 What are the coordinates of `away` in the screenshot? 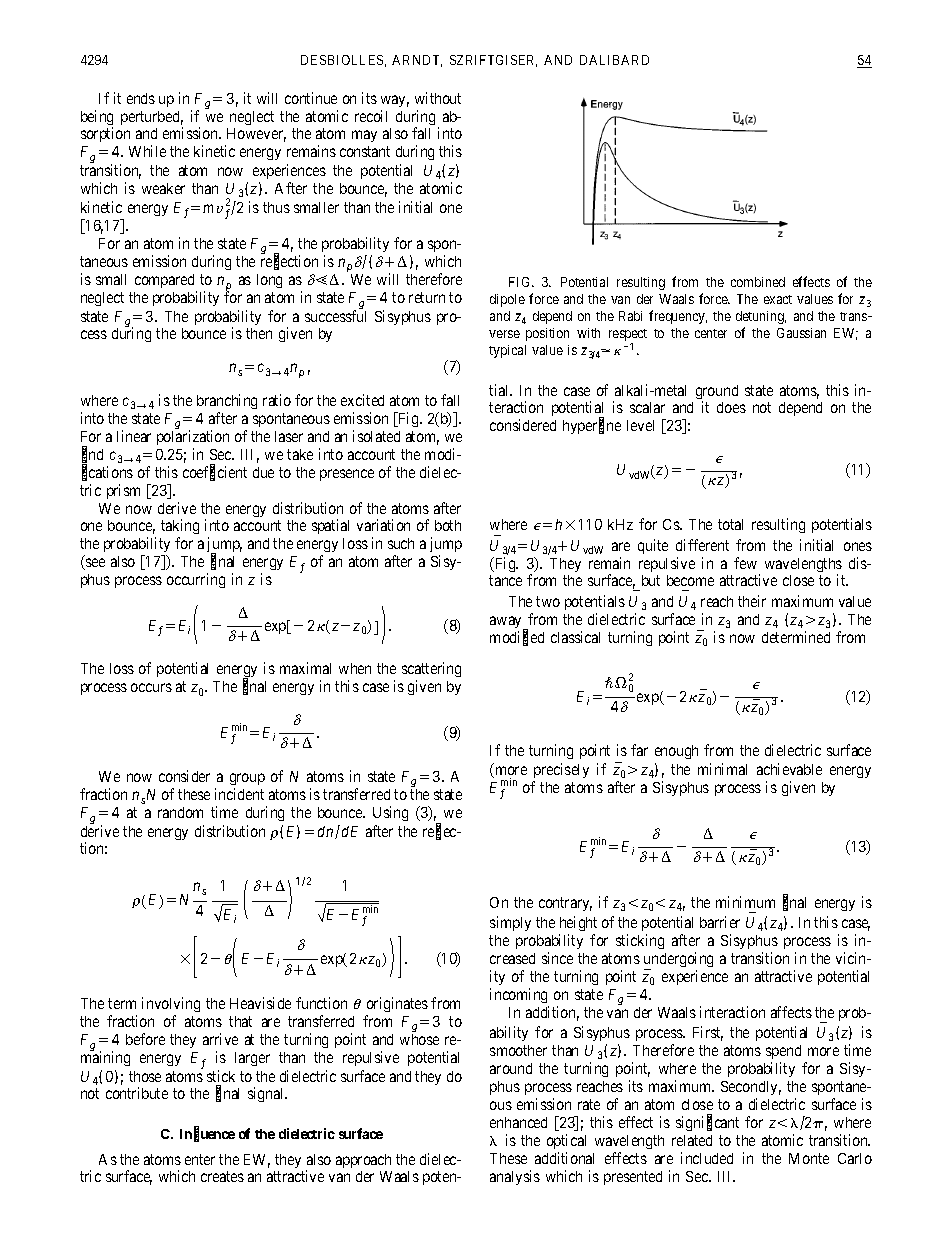 It's located at (507, 623).
